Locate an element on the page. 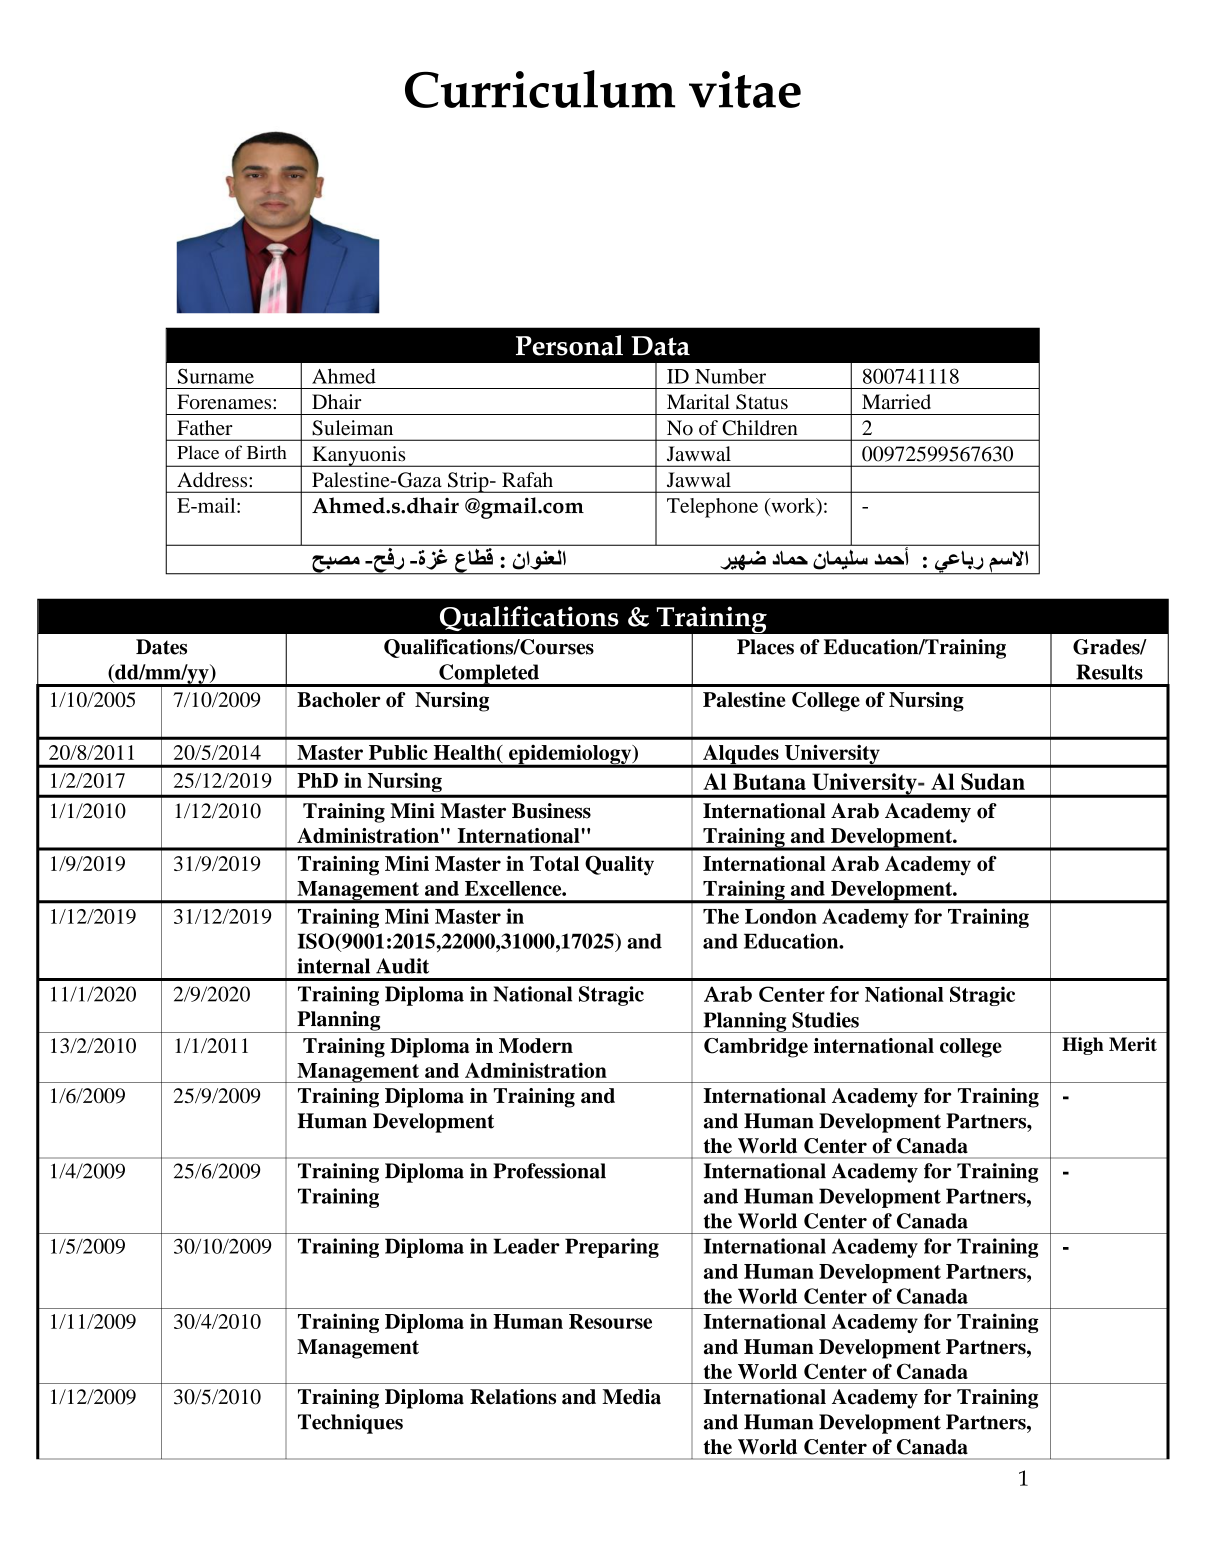 The image size is (1206, 1560). Results is located at coordinates (1109, 672).
